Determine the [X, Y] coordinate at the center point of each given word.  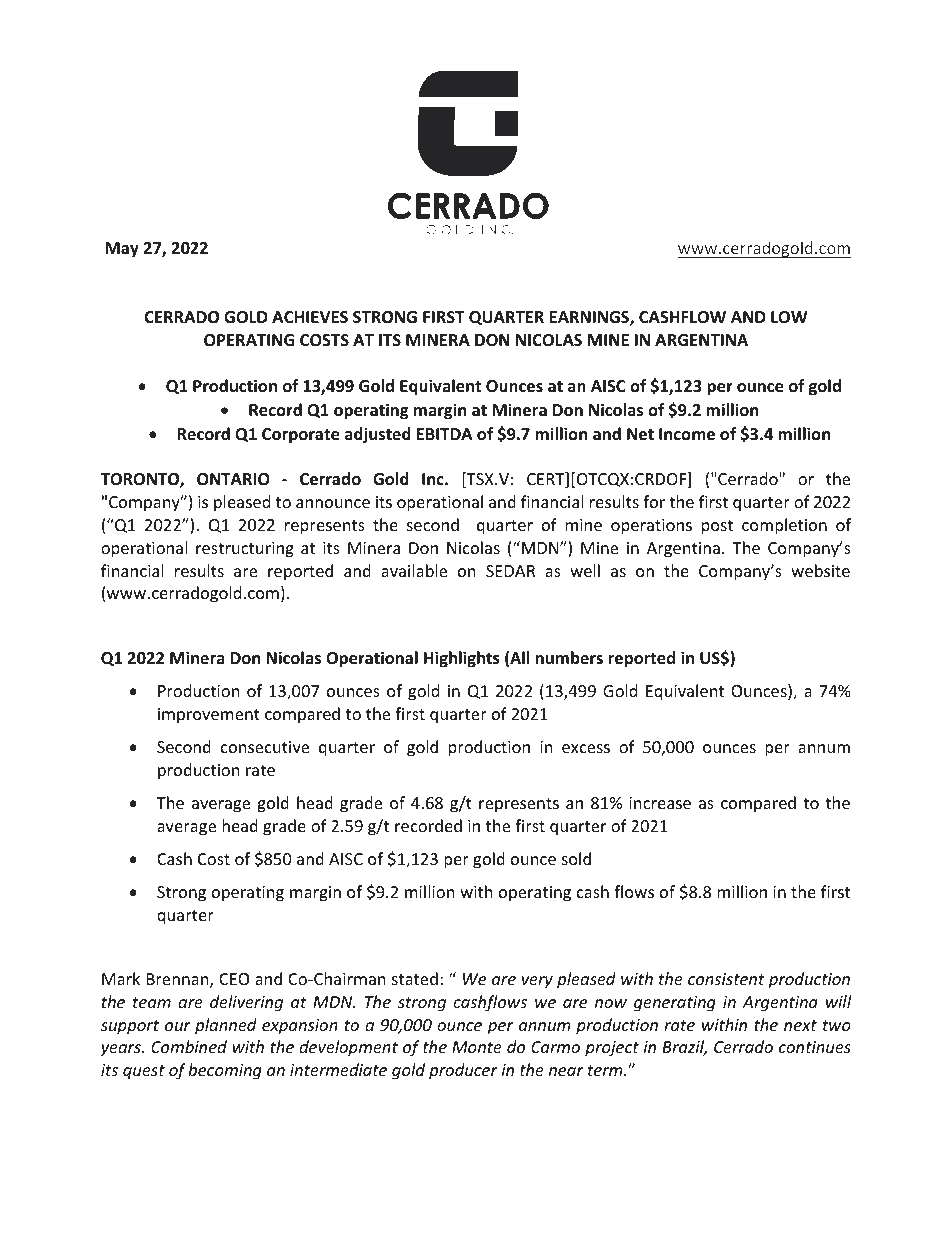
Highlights [462, 659]
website [820, 570]
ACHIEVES [310, 317]
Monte [477, 1047]
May [122, 250]
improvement [209, 716]
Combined [189, 1046]
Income [687, 434]
